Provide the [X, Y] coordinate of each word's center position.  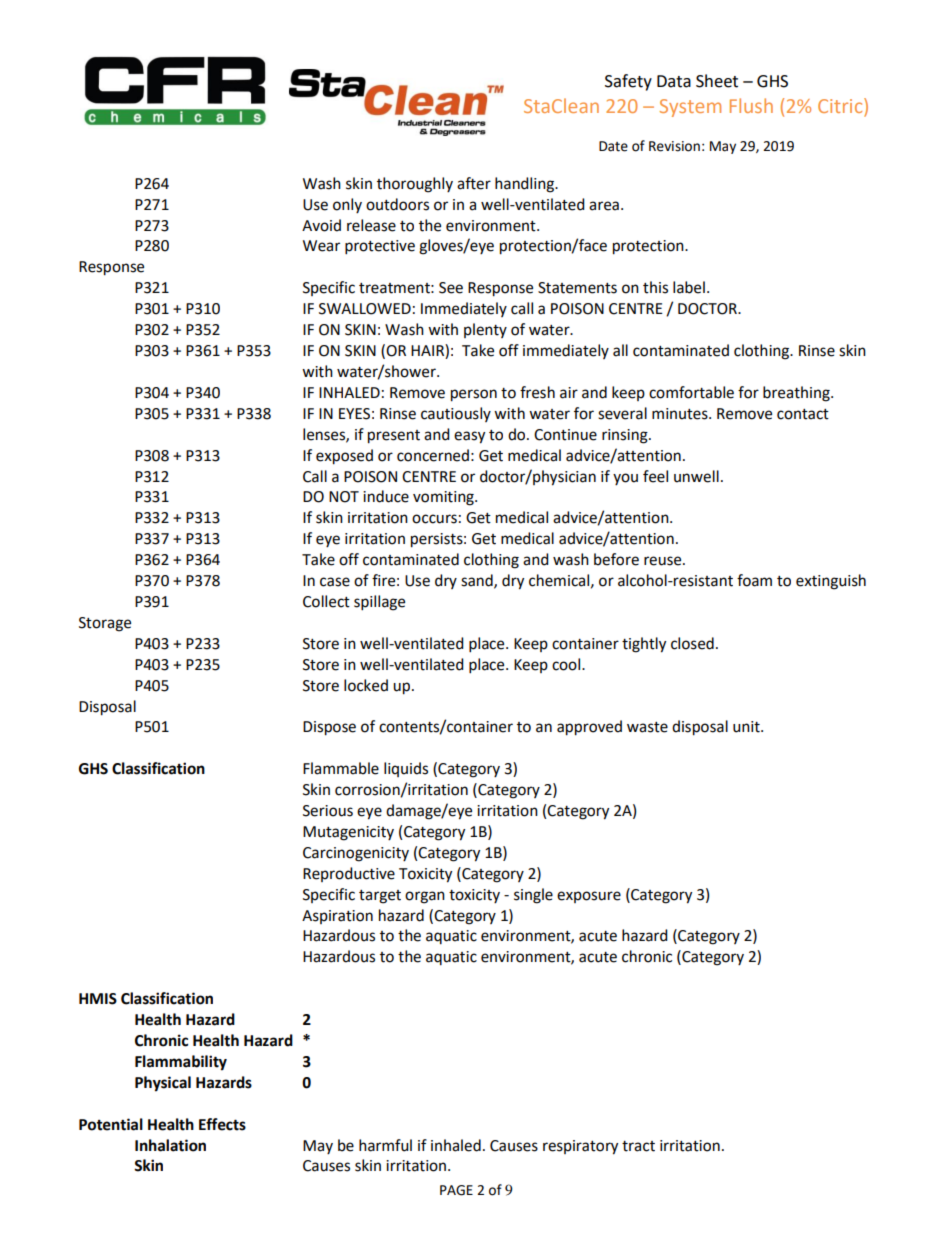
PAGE [456, 1190]
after [474, 183]
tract [638, 1146]
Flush [751, 105]
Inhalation [170, 1145]
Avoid [321, 225]
